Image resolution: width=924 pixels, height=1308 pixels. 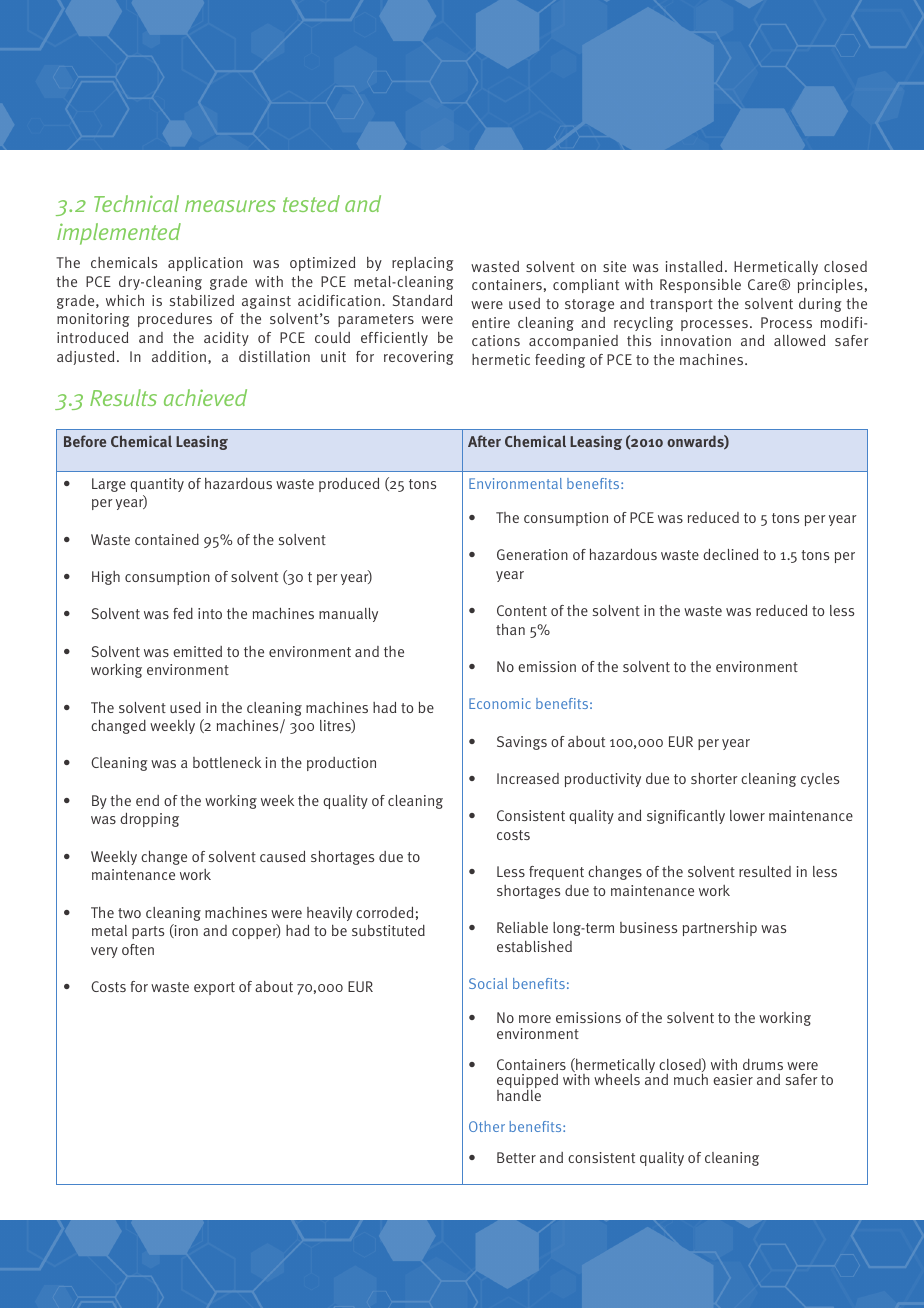 I want to click on installed, so click(x=694, y=266).
